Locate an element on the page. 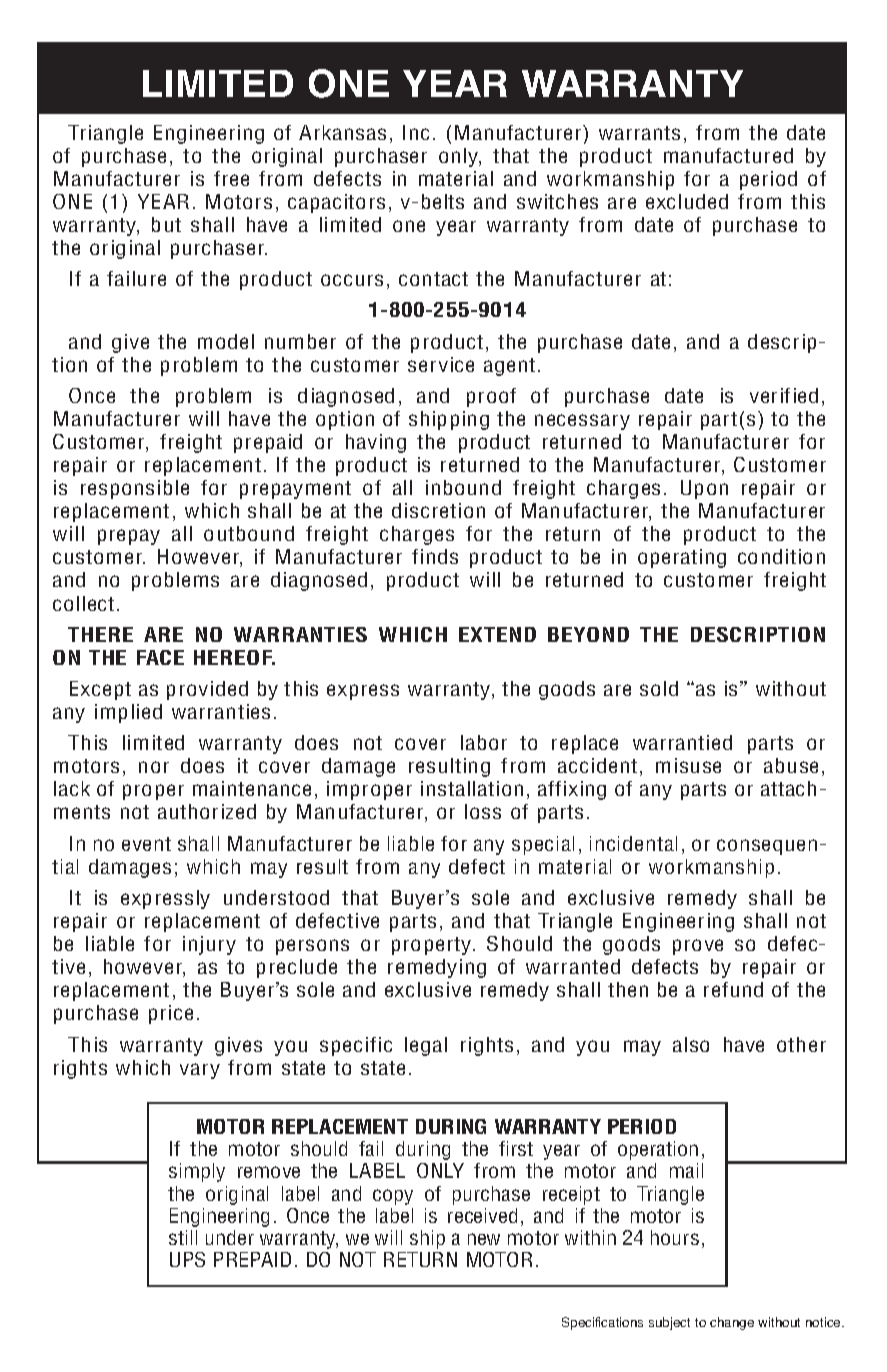 The width and height of the image is (887, 1372). labor is located at coordinates (484, 742).
